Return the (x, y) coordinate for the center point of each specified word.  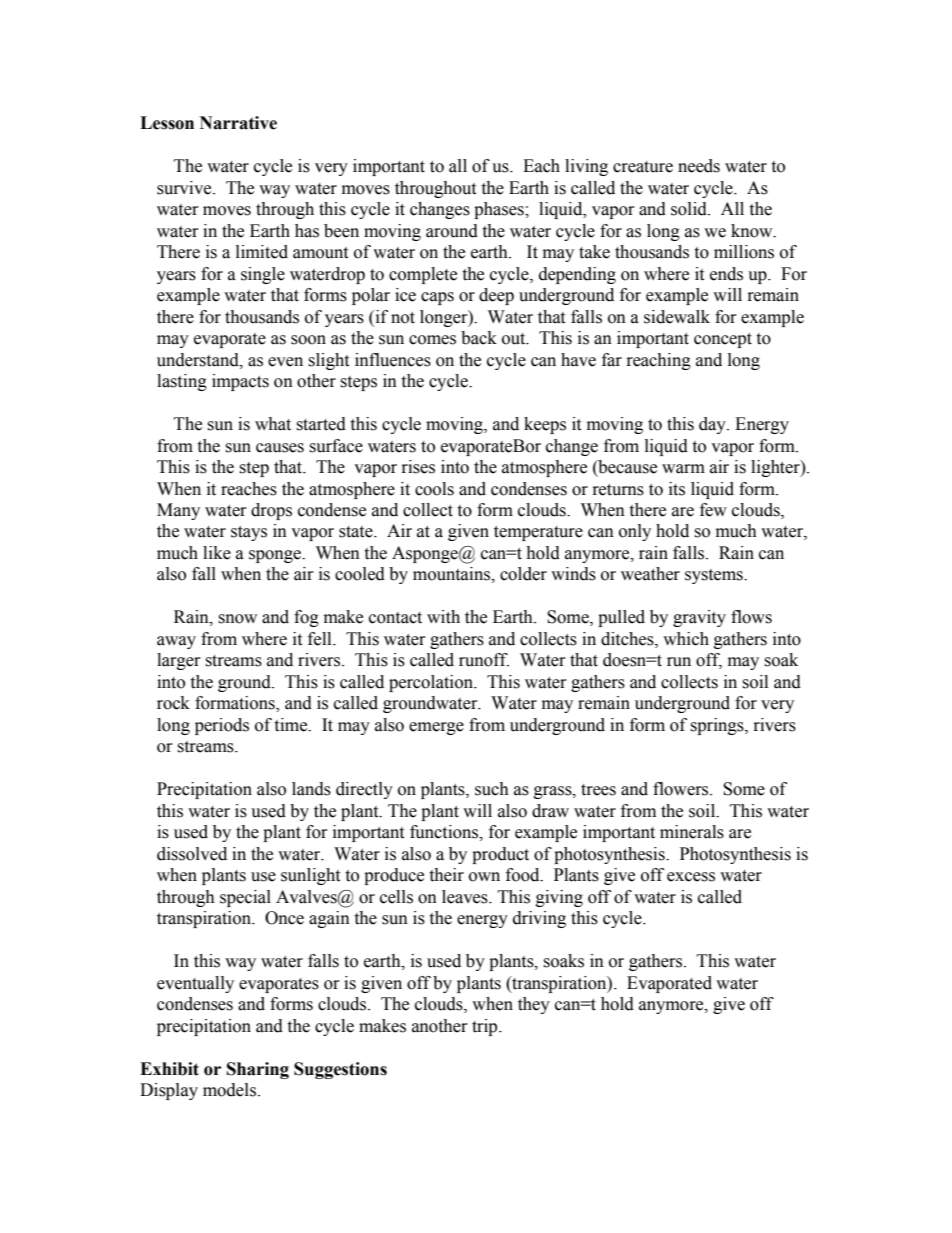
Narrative (238, 123)
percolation (432, 683)
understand (199, 360)
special (245, 898)
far (612, 360)
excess (691, 877)
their (446, 875)
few (713, 510)
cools (434, 489)
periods (222, 726)
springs (718, 726)
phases (500, 210)
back (479, 338)
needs (699, 166)
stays (249, 533)
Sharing (258, 1070)
